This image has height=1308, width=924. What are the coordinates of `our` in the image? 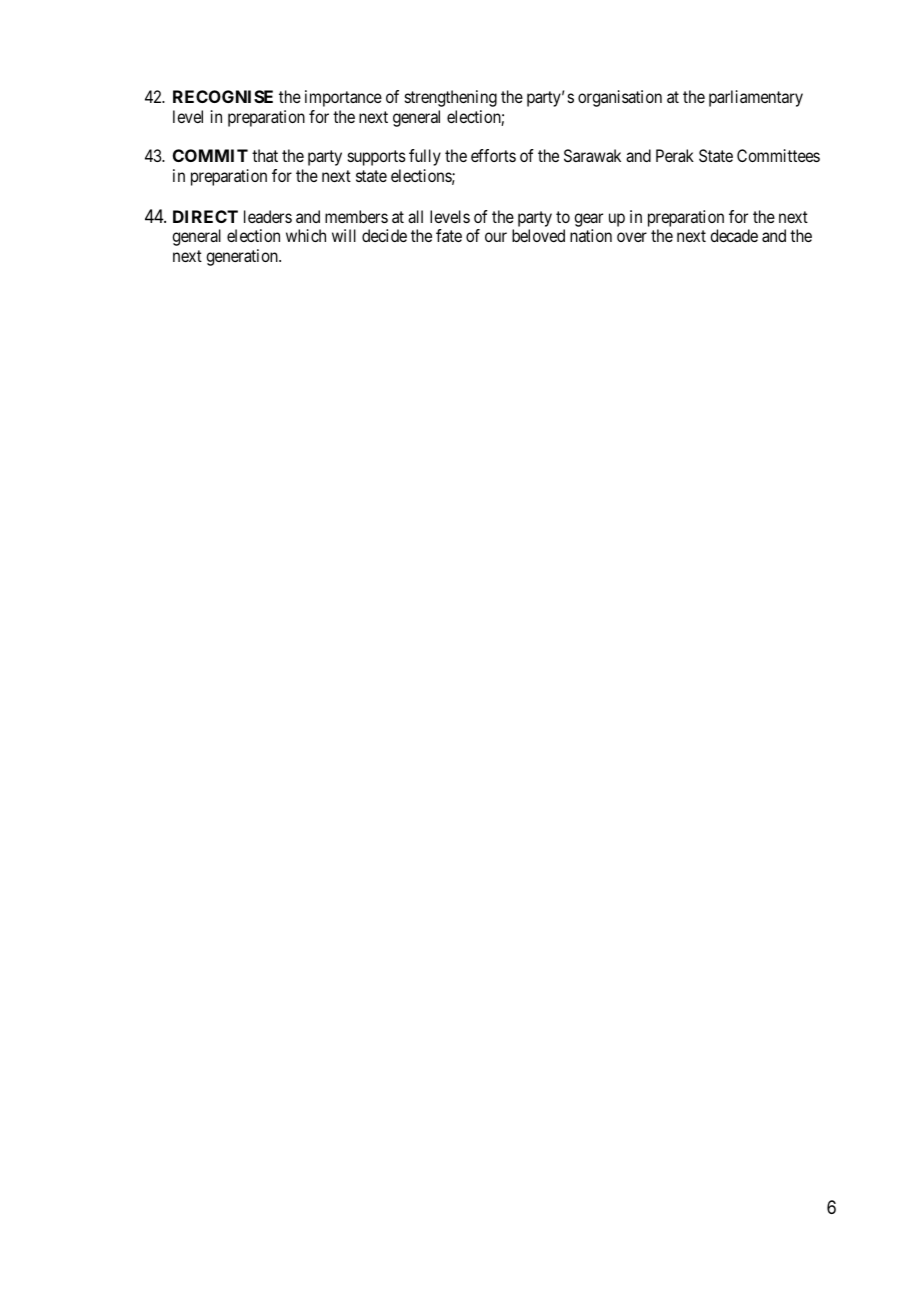 It's located at (496, 237).
